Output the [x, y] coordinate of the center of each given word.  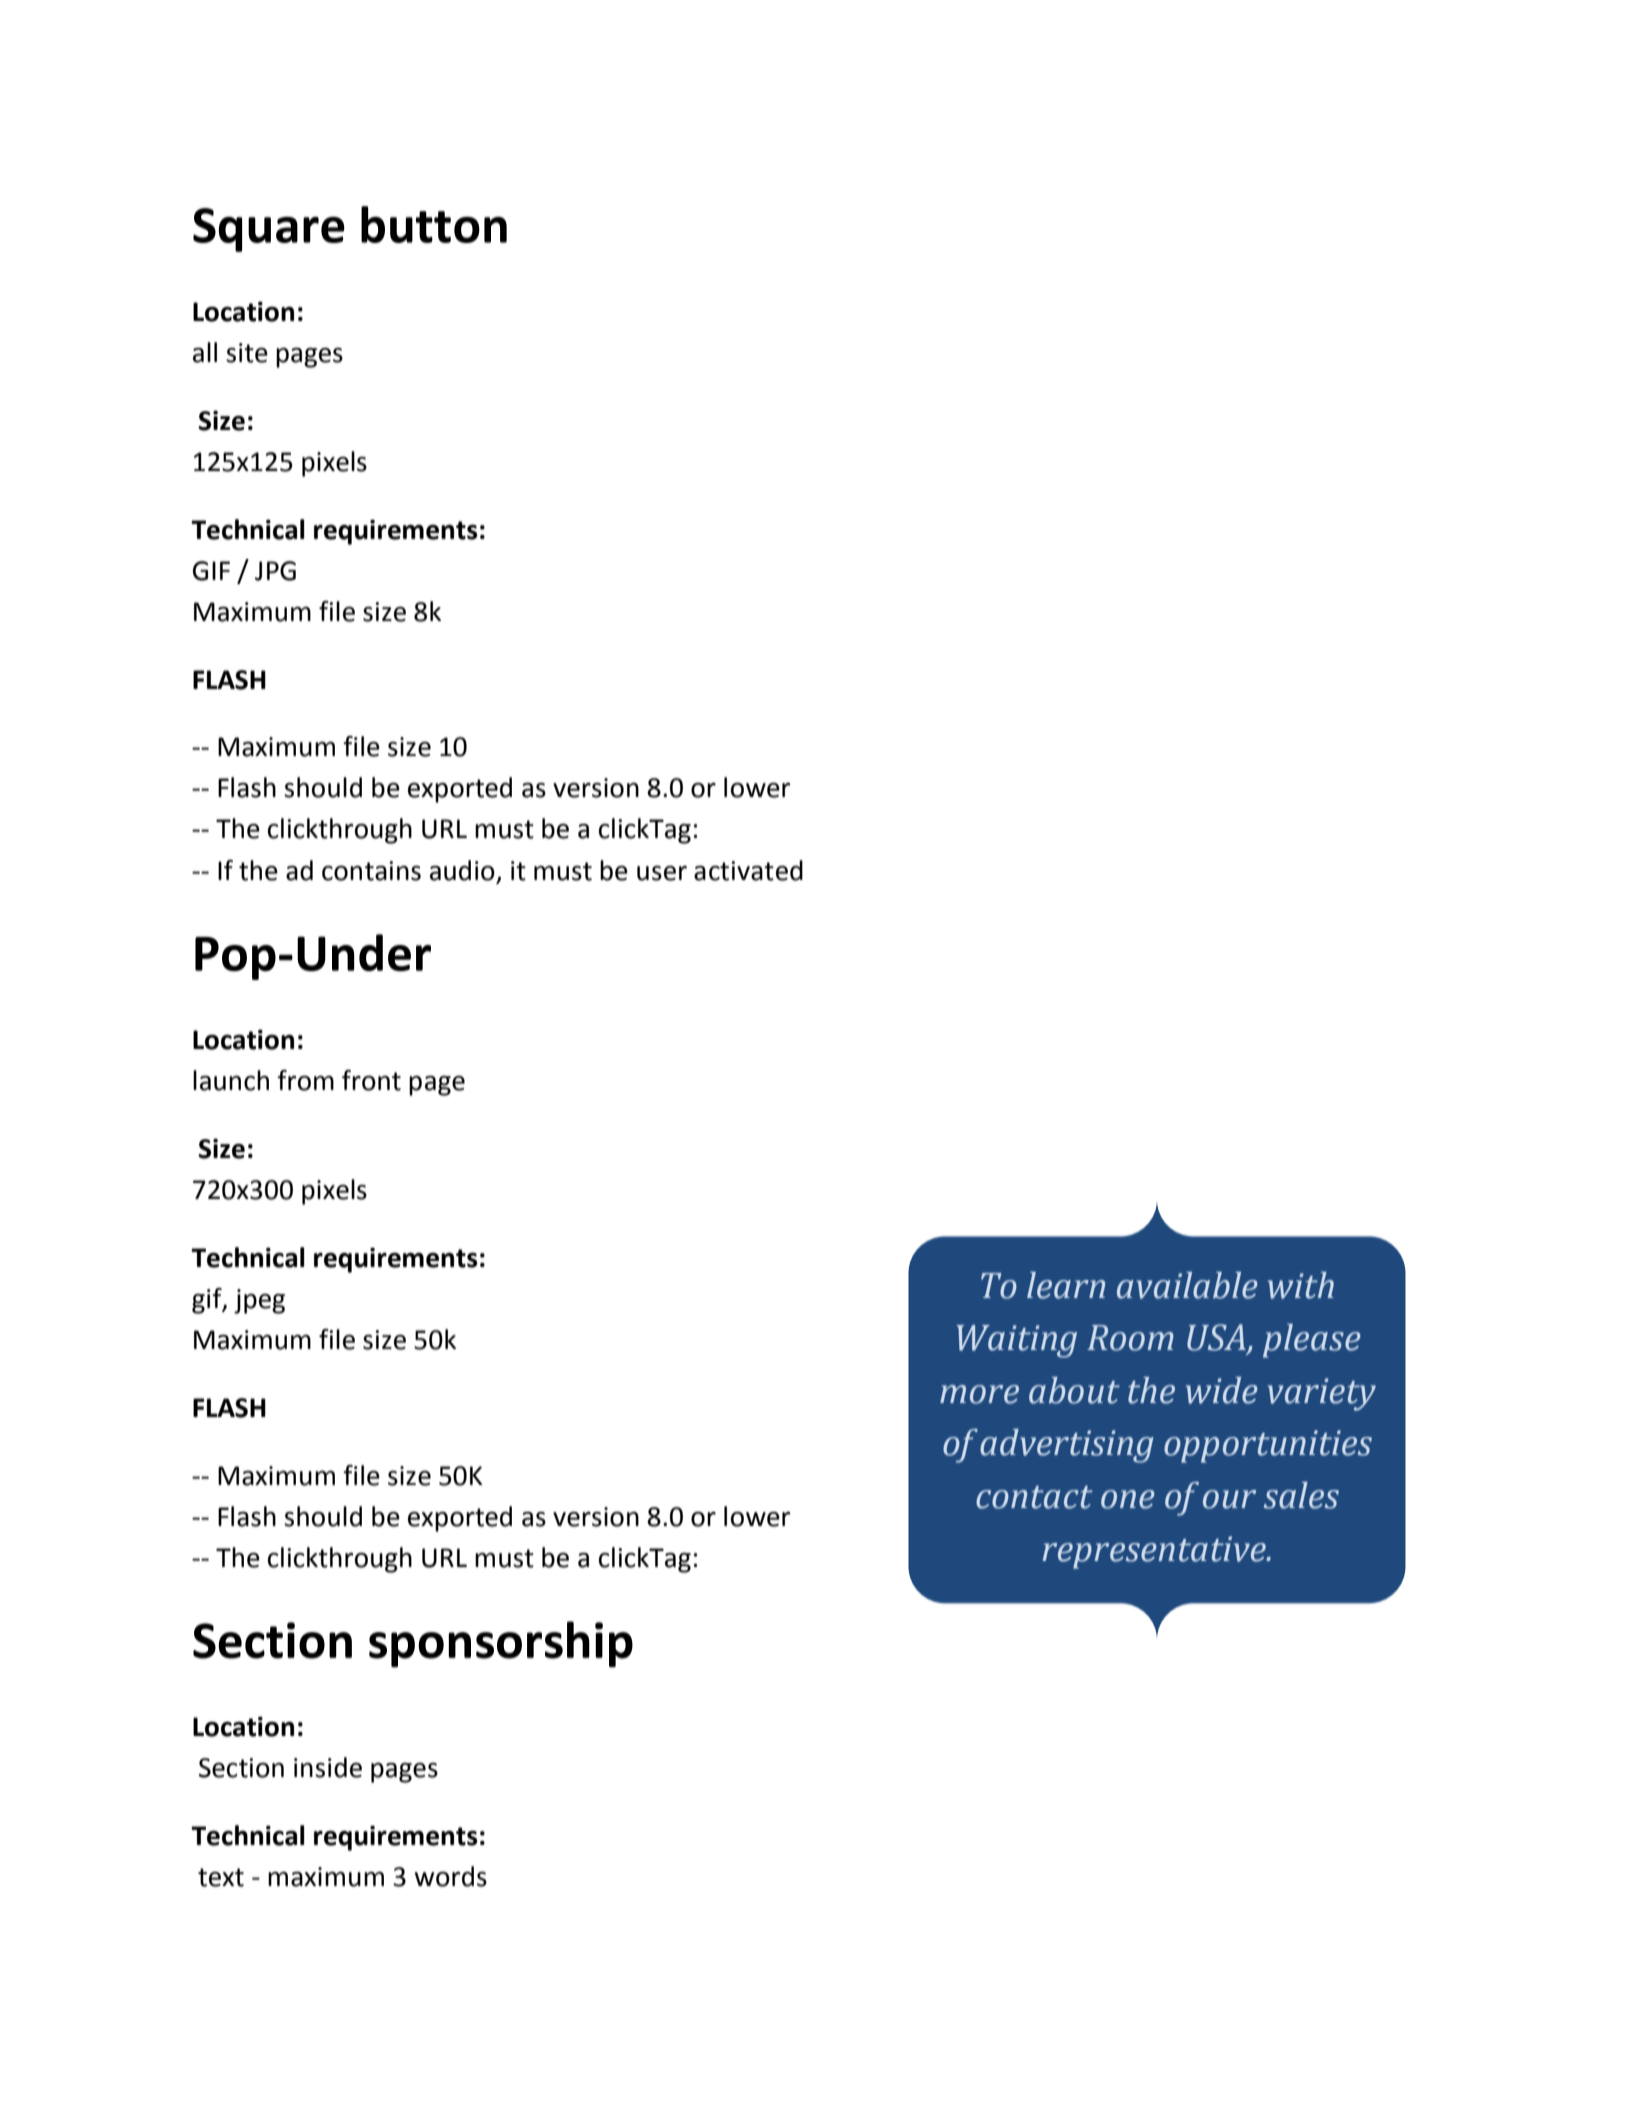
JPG [275, 571]
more [979, 1394]
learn [1066, 1285]
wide [1222, 1390]
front [371, 1080]
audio [463, 871]
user [662, 873]
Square [269, 230]
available [1187, 1285]
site [247, 353]
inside [328, 1767]
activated [748, 870]
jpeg [259, 1301]
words [451, 1876]
